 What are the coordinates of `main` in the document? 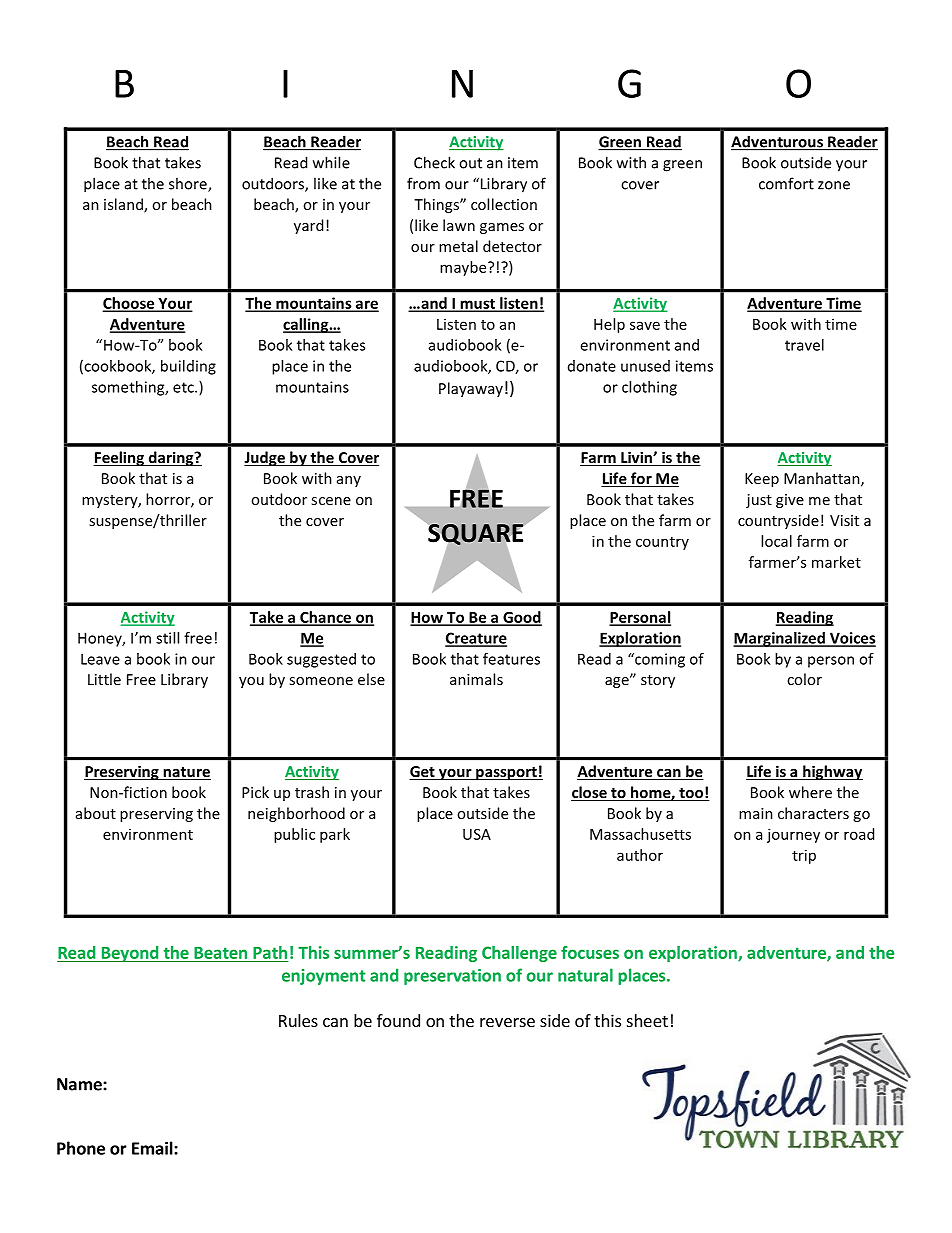 It's located at (756, 813).
